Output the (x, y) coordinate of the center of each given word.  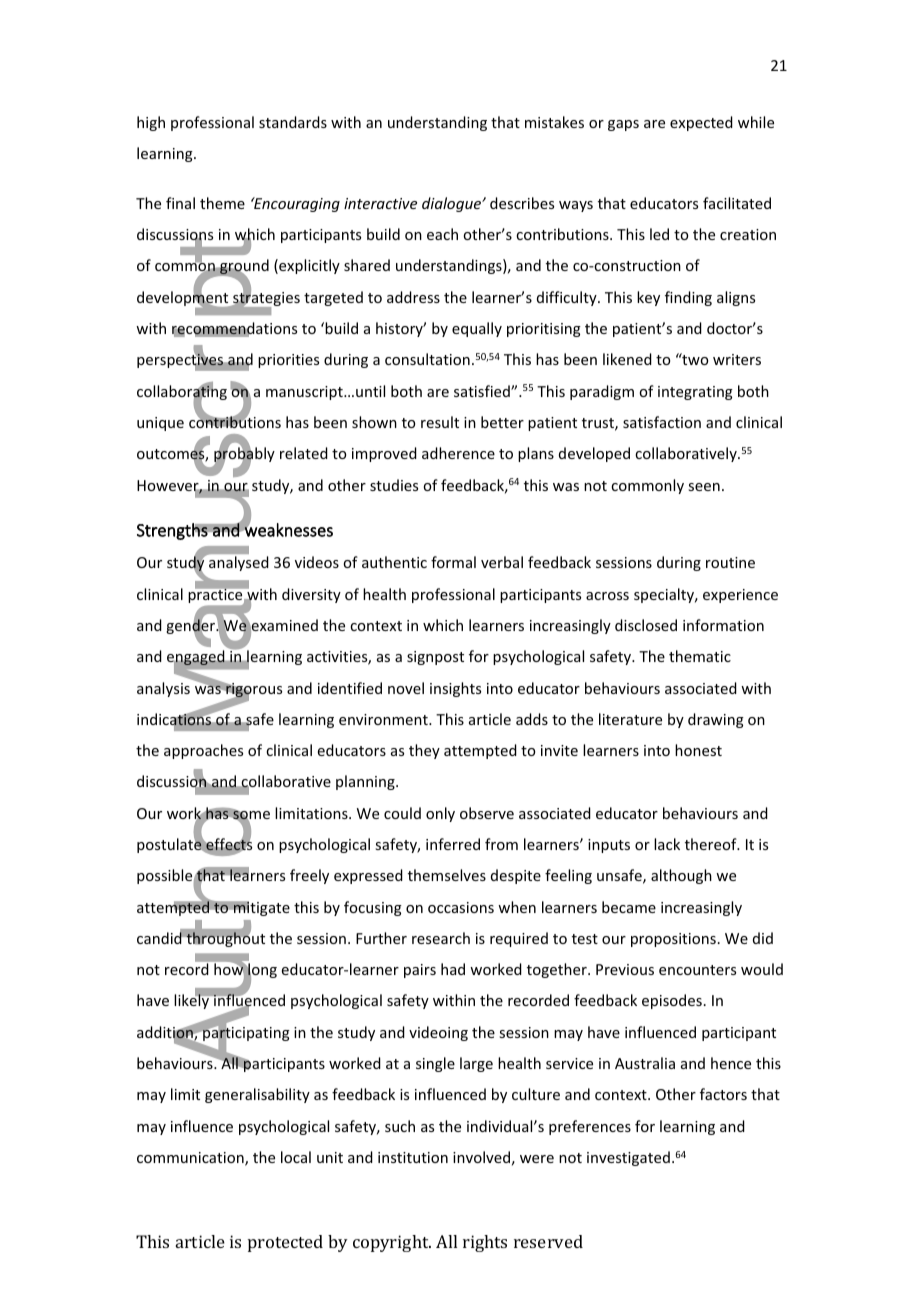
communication (191, 1159)
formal (453, 562)
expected (701, 123)
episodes (672, 1001)
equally (477, 329)
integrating (695, 393)
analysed (239, 563)
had (453, 969)
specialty (665, 595)
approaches (203, 751)
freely (309, 876)
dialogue (452, 204)
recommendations (234, 329)
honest (698, 750)
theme (222, 203)
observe (487, 813)
